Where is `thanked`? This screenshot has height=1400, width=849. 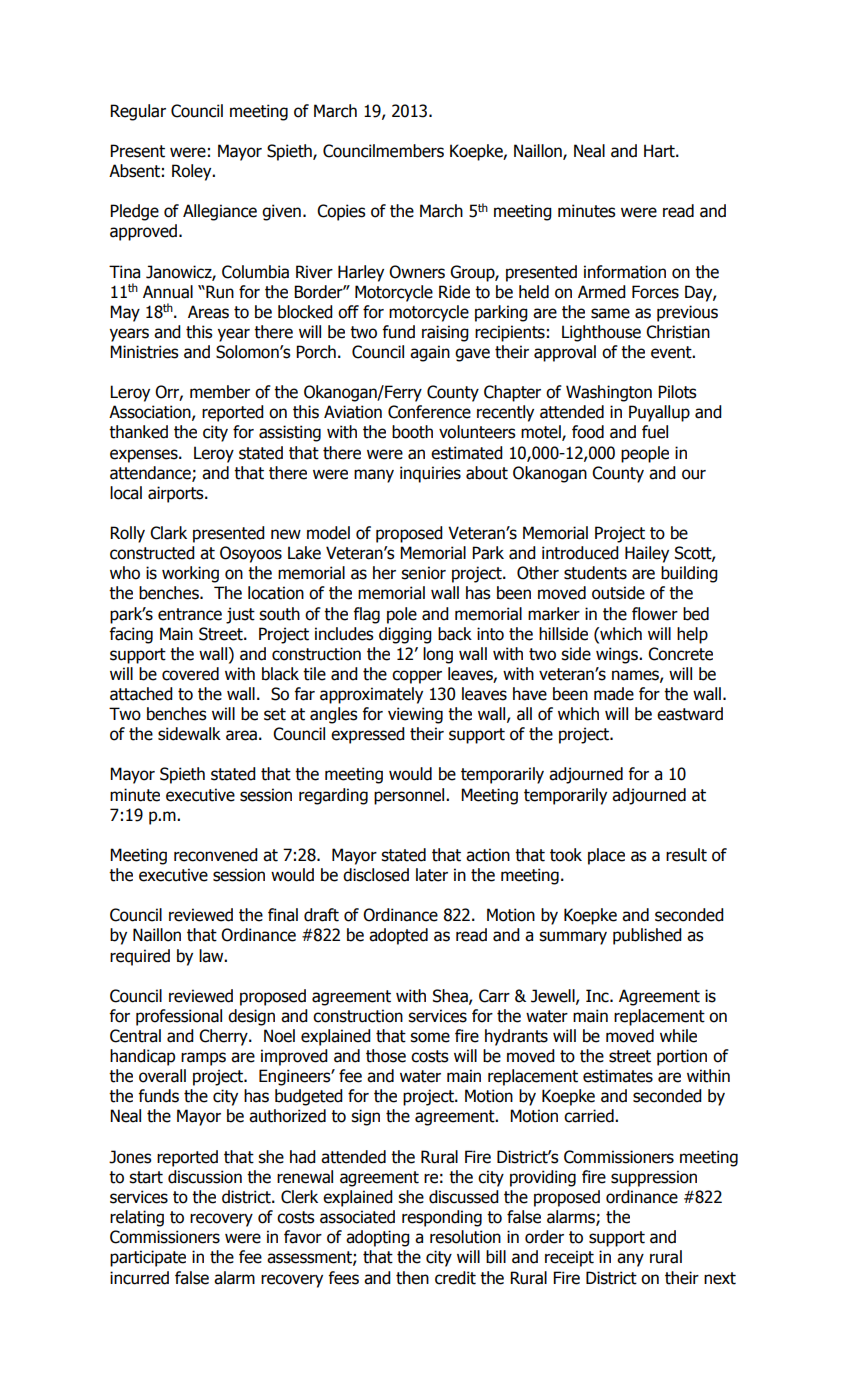 thanked is located at coordinates (138, 432).
